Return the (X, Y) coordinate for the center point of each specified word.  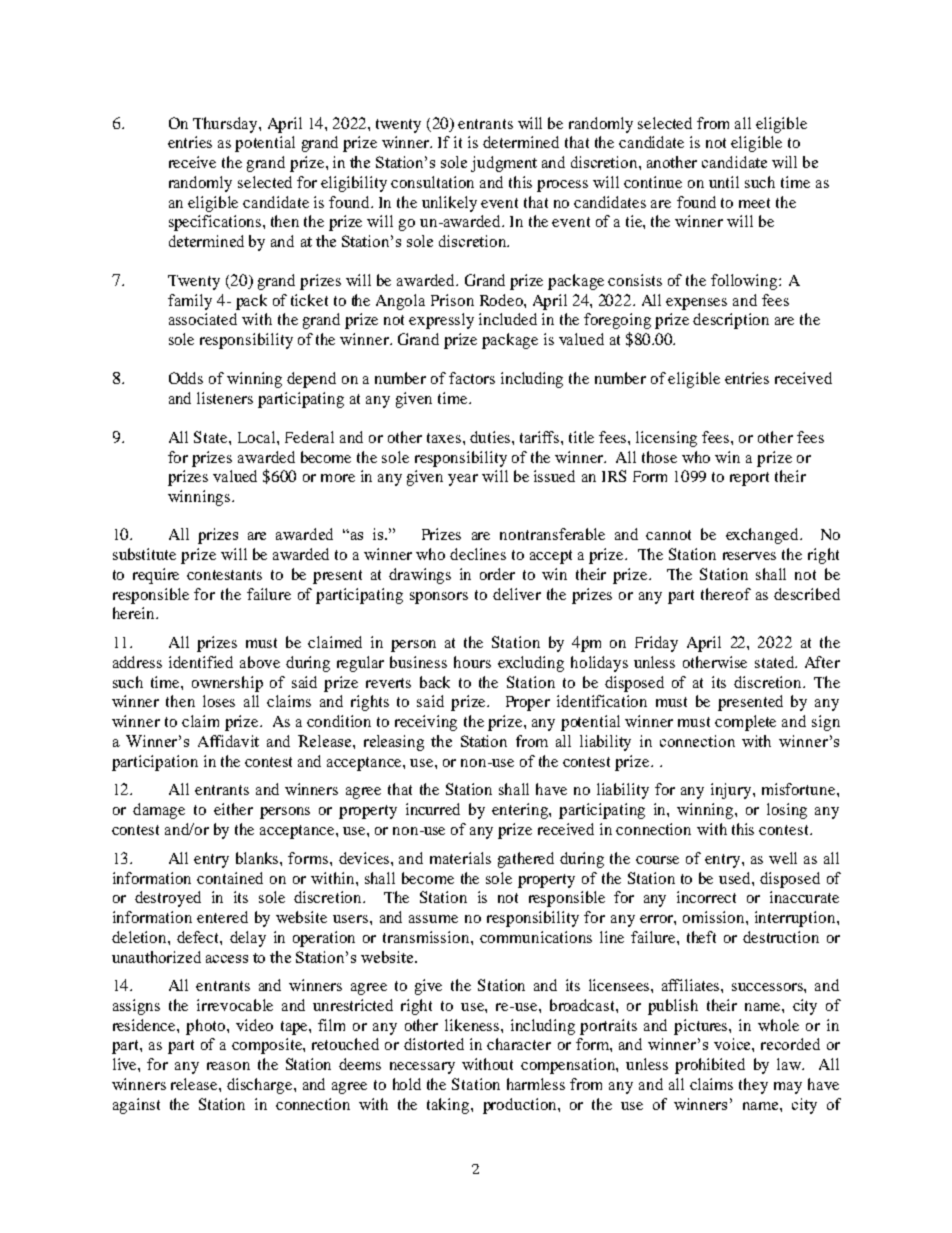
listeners (225, 398)
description (731, 321)
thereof (726, 594)
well (783, 858)
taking (449, 1106)
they (753, 1086)
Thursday (226, 125)
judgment (504, 164)
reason (228, 1066)
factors (472, 378)
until (724, 182)
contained (230, 878)
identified (201, 662)
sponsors (439, 598)
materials (460, 858)
